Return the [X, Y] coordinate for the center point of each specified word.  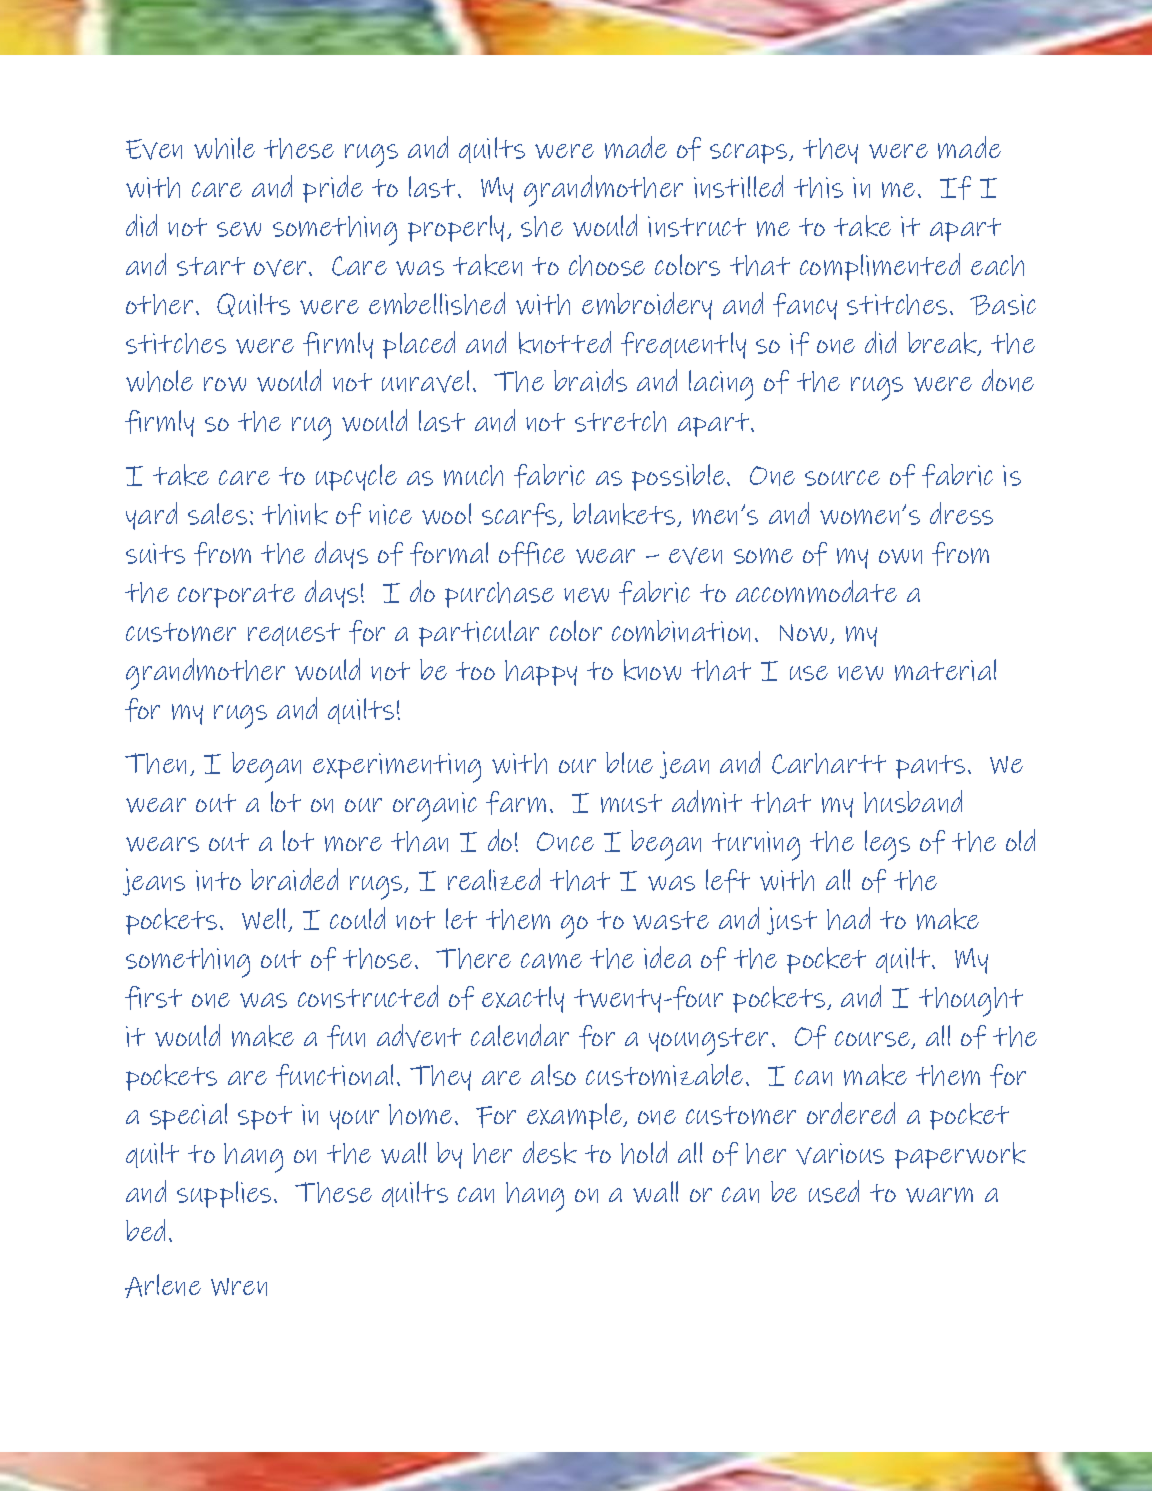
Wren [239, 1287]
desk [550, 1152]
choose [607, 265]
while [224, 148]
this [818, 187]
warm [939, 1195]
